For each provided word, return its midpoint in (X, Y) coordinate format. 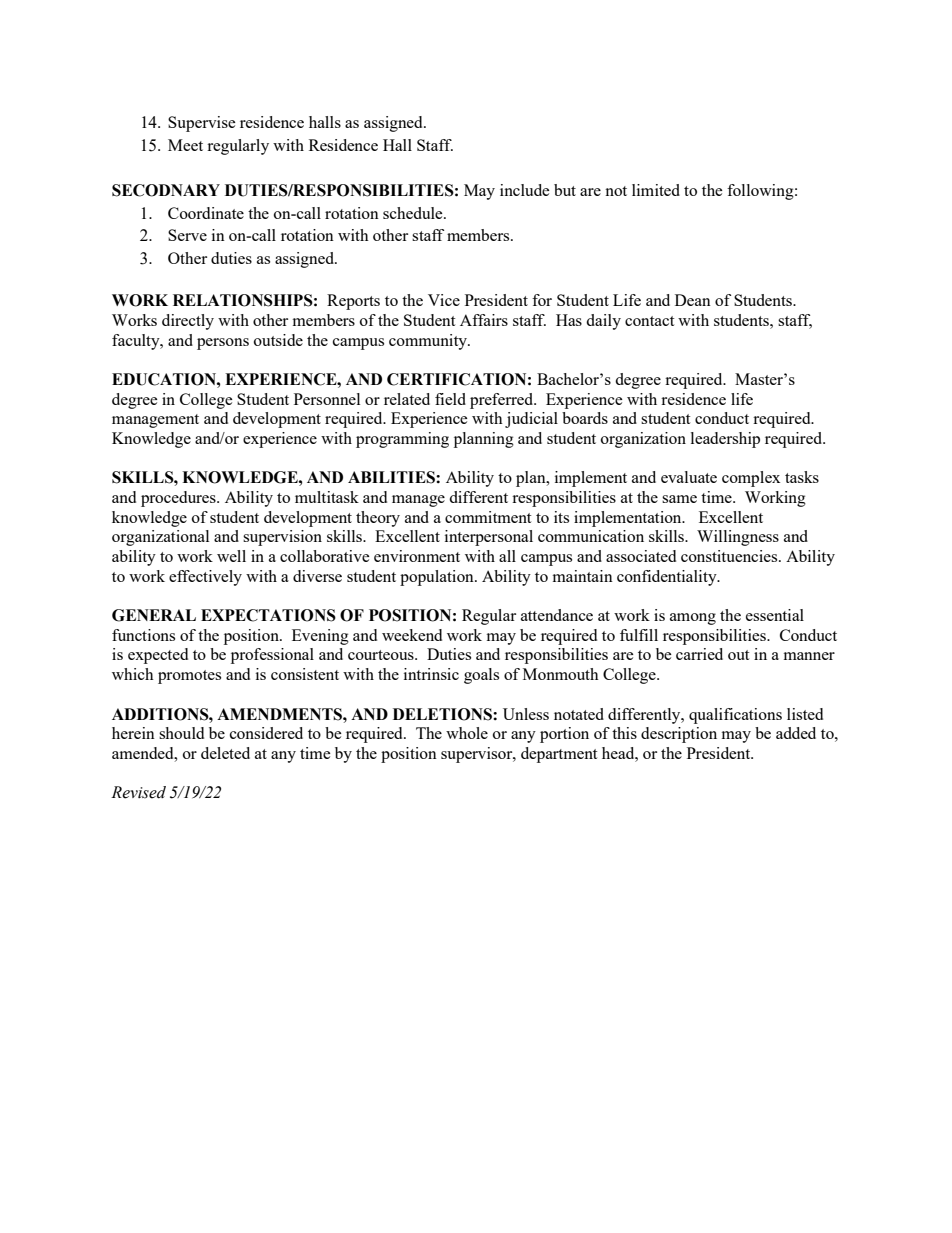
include (525, 190)
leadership (725, 440)
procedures (179, 499)
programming (402, 440)
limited (656, 190)
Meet (185, 145)
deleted (225, 753)
